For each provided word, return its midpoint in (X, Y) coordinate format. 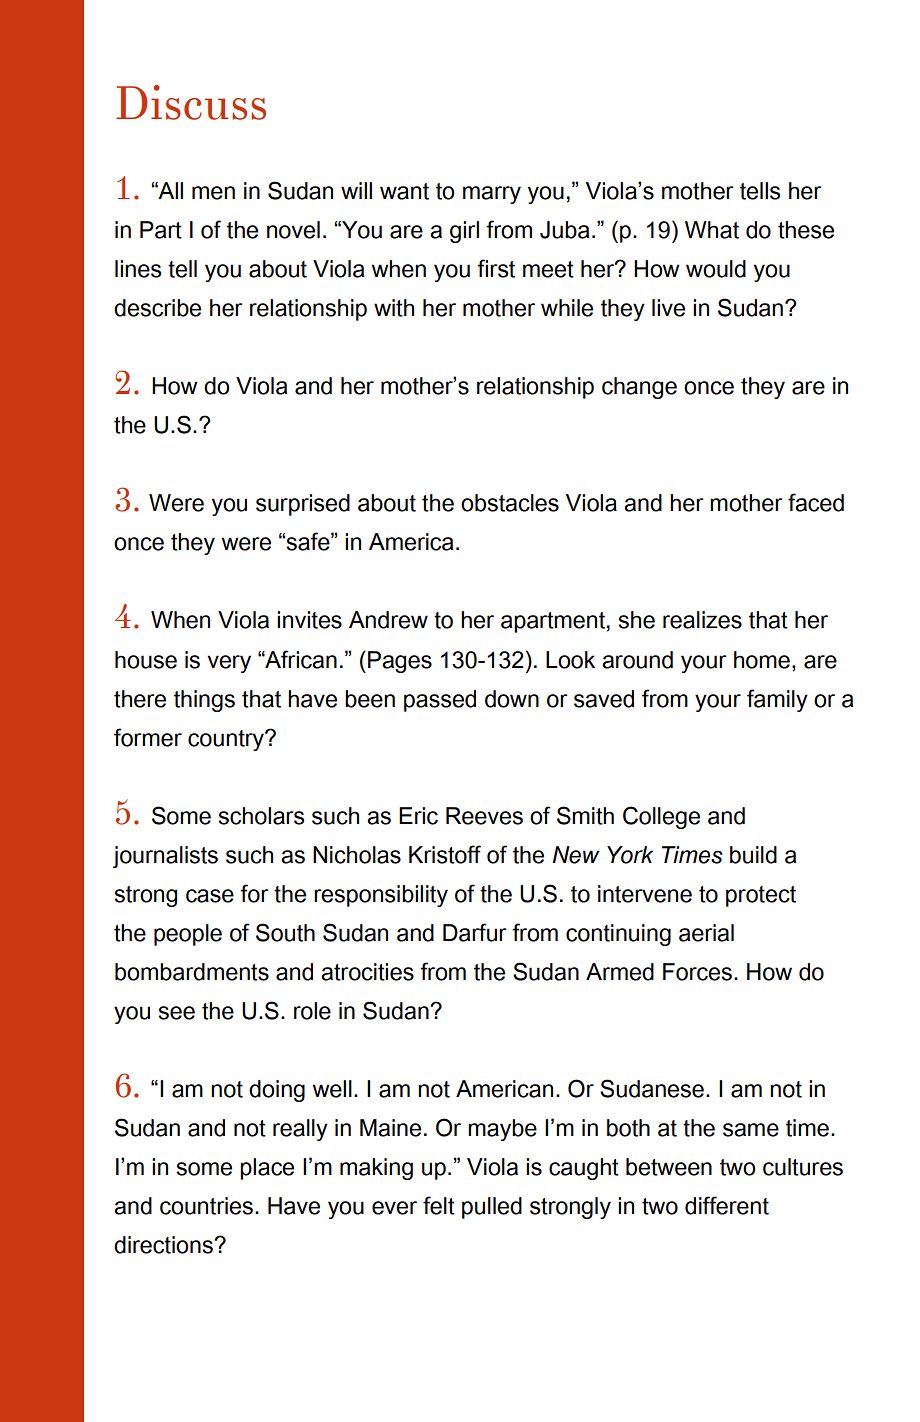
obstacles (510, 503)
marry (492, 195)
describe (157, 308)
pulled (492, 1208)
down (512, 699)
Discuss (191, 102)
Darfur (475, 932)
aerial (706, 933)
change (639, 388)
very (229, 664)
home (762, 660)
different (727, 1205)
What (712, 230)
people (188, 935)
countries (206, 1206)
